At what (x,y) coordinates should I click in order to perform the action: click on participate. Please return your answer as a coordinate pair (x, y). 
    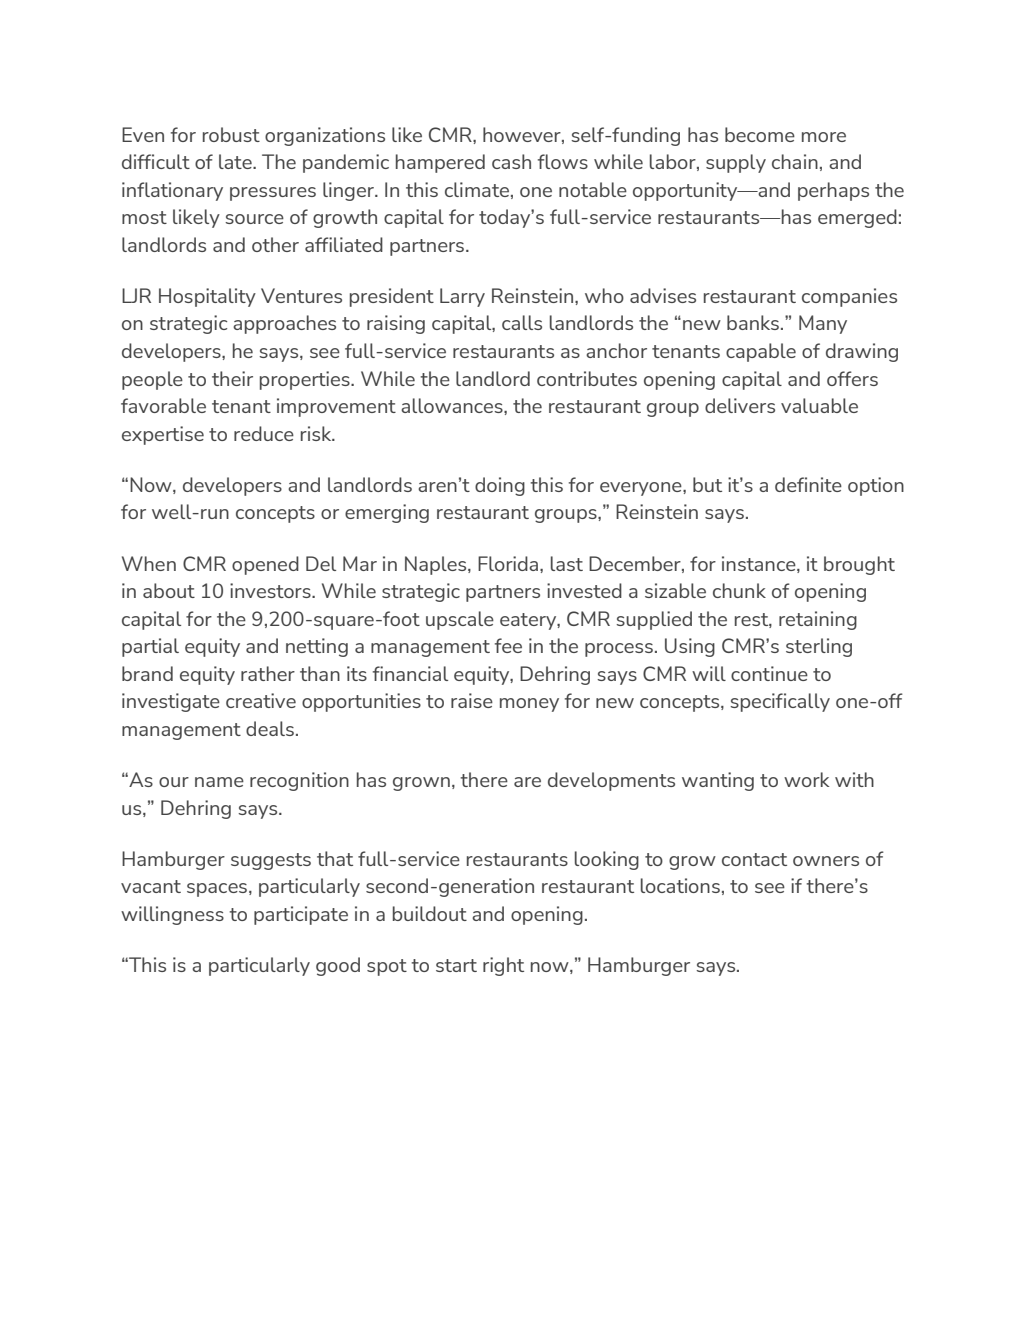
    Looking at the image, I should click on (301, 915).
